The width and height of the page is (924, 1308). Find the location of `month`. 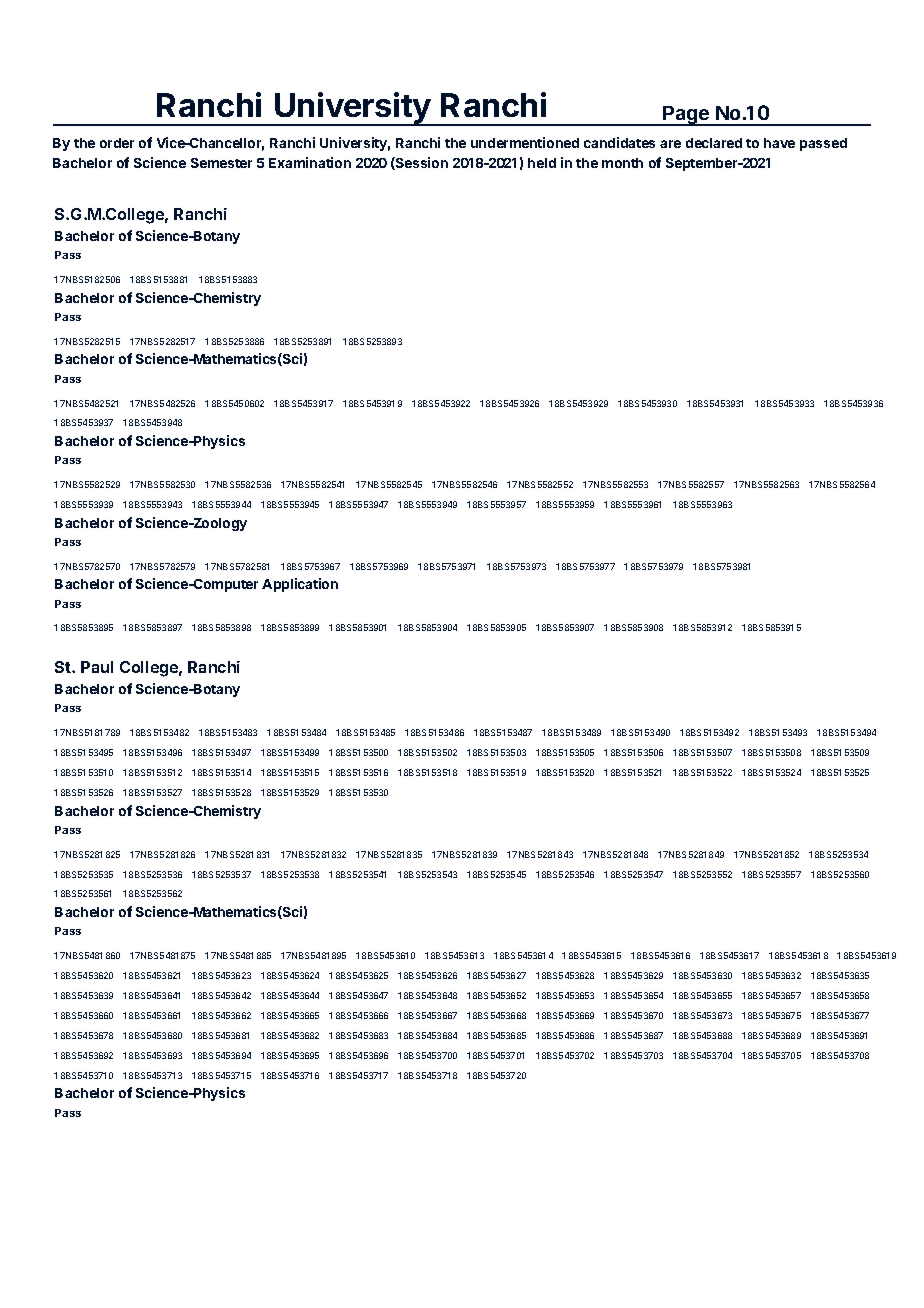

month is located at coordinates (622, 163).
